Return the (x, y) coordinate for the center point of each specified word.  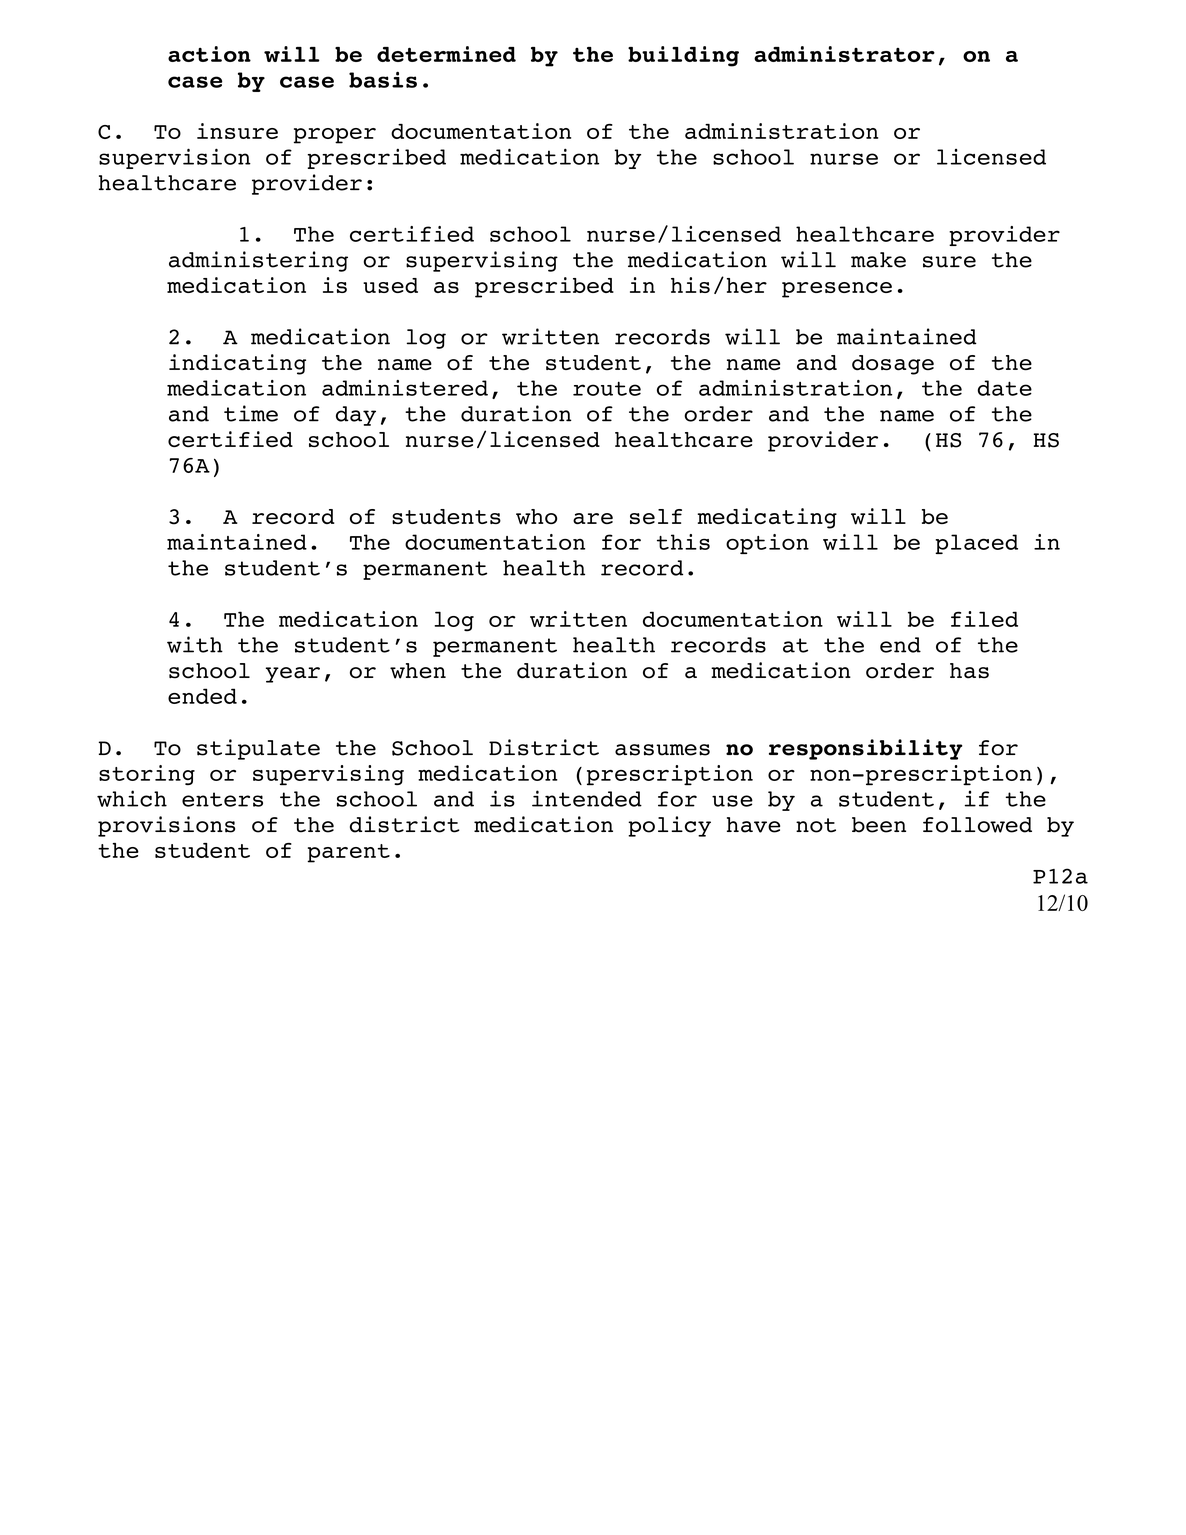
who (536, 517)
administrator (844, 54)
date (1005, 388)
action (209, 54)
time (251, 413)
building (683, 56)
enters (222, 799)
